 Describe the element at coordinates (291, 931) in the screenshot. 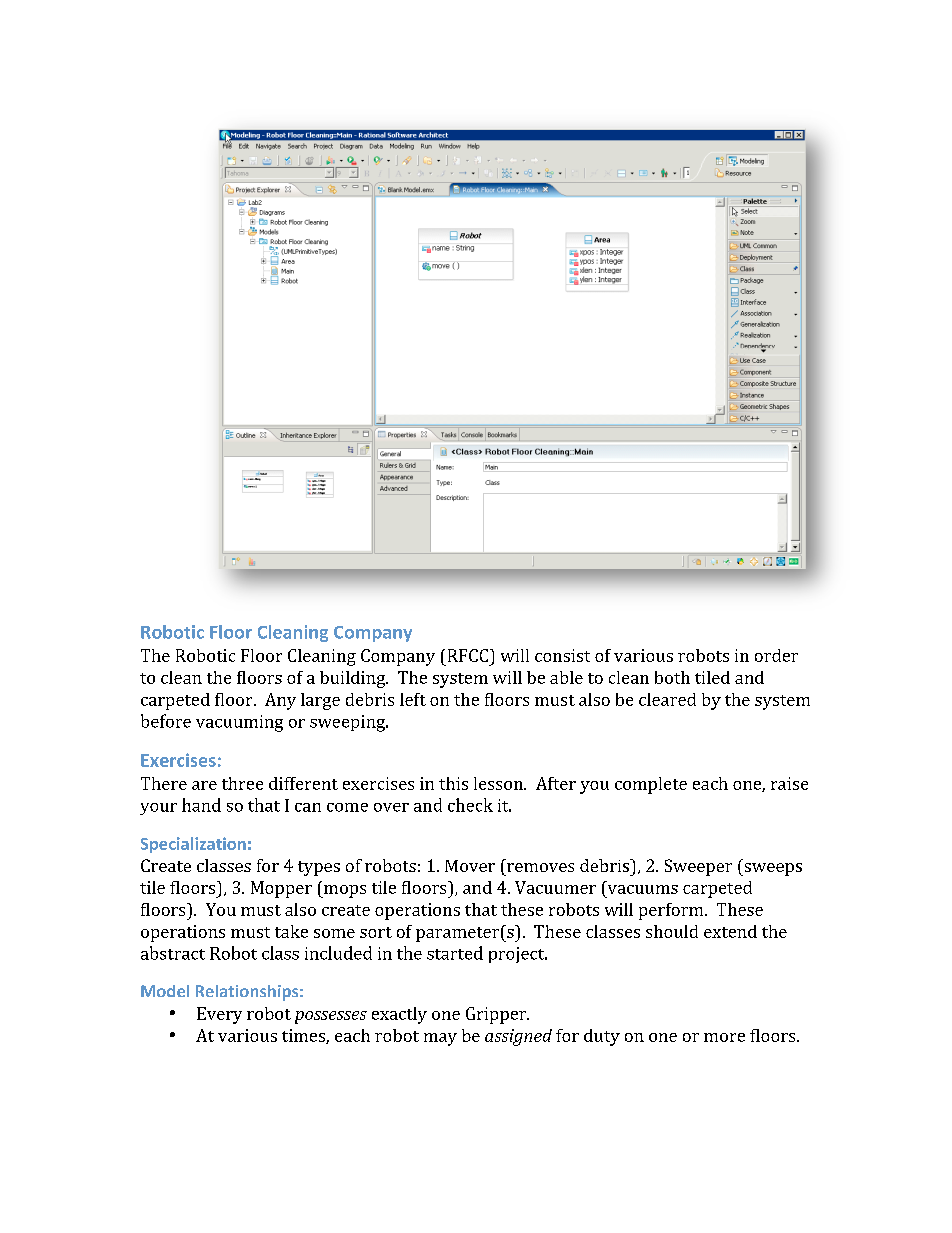

I see `take` at that location.
